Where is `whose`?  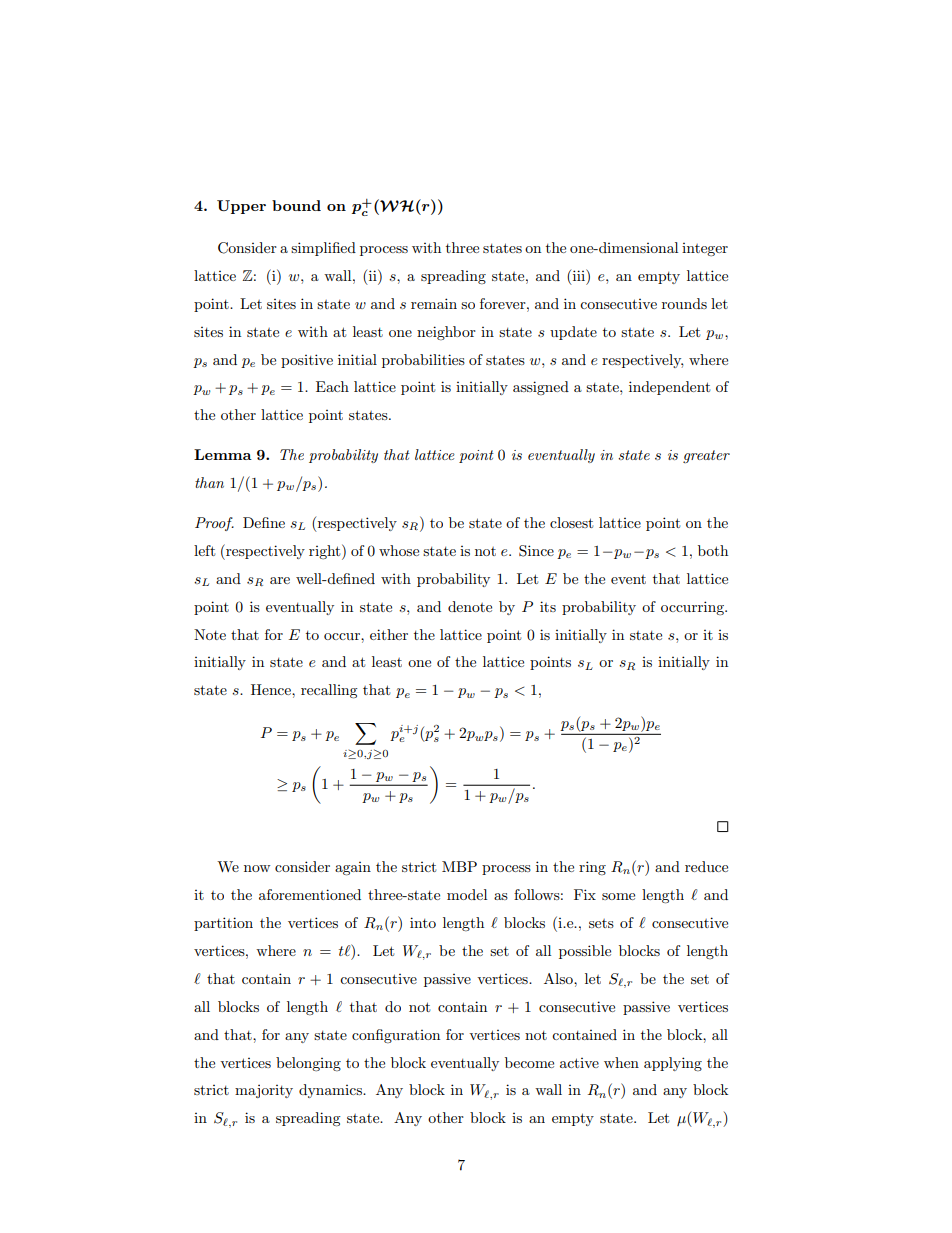 whose is located at coordinates (399, 550).
